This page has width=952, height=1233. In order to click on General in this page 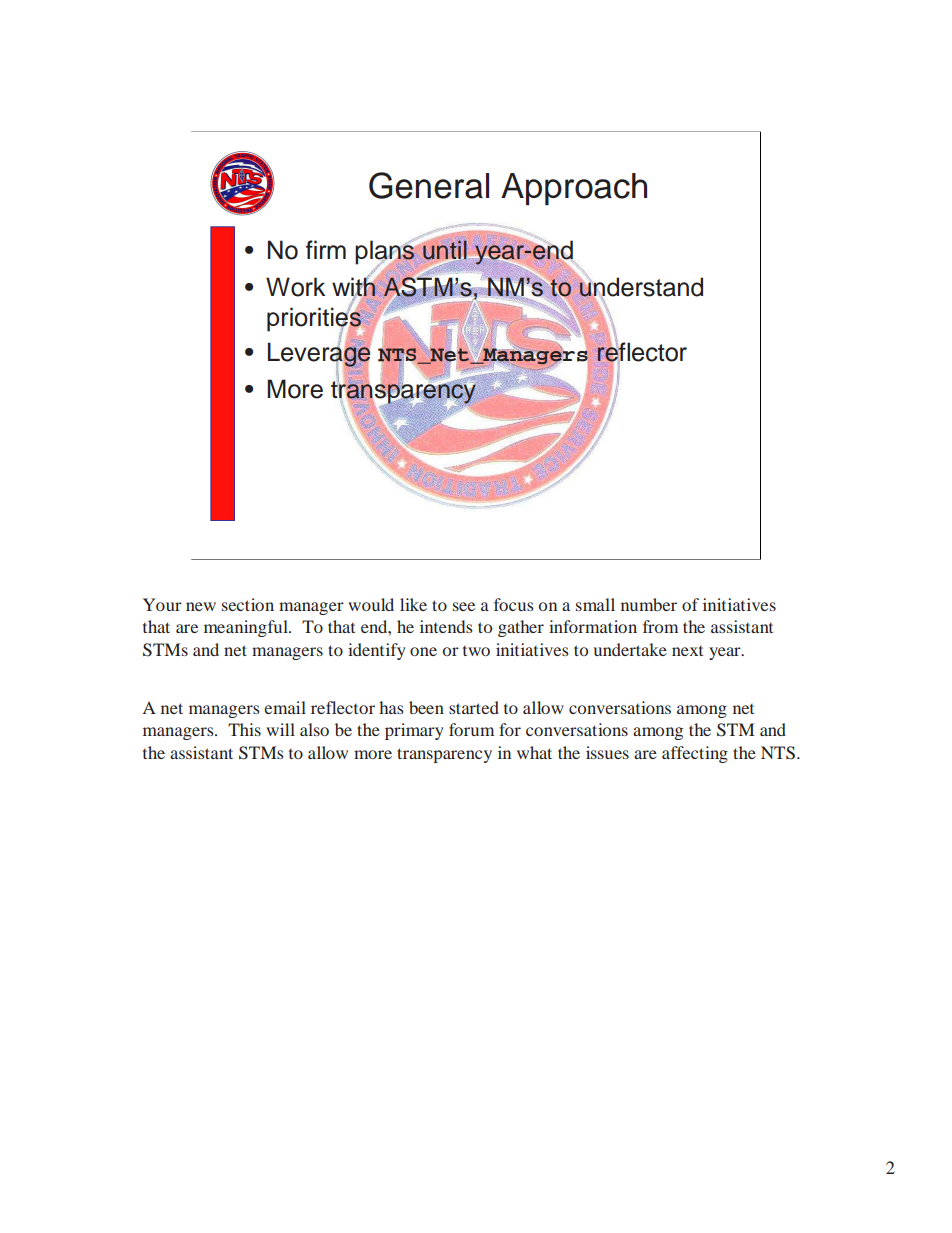, I will do `click(429, 185)`.
